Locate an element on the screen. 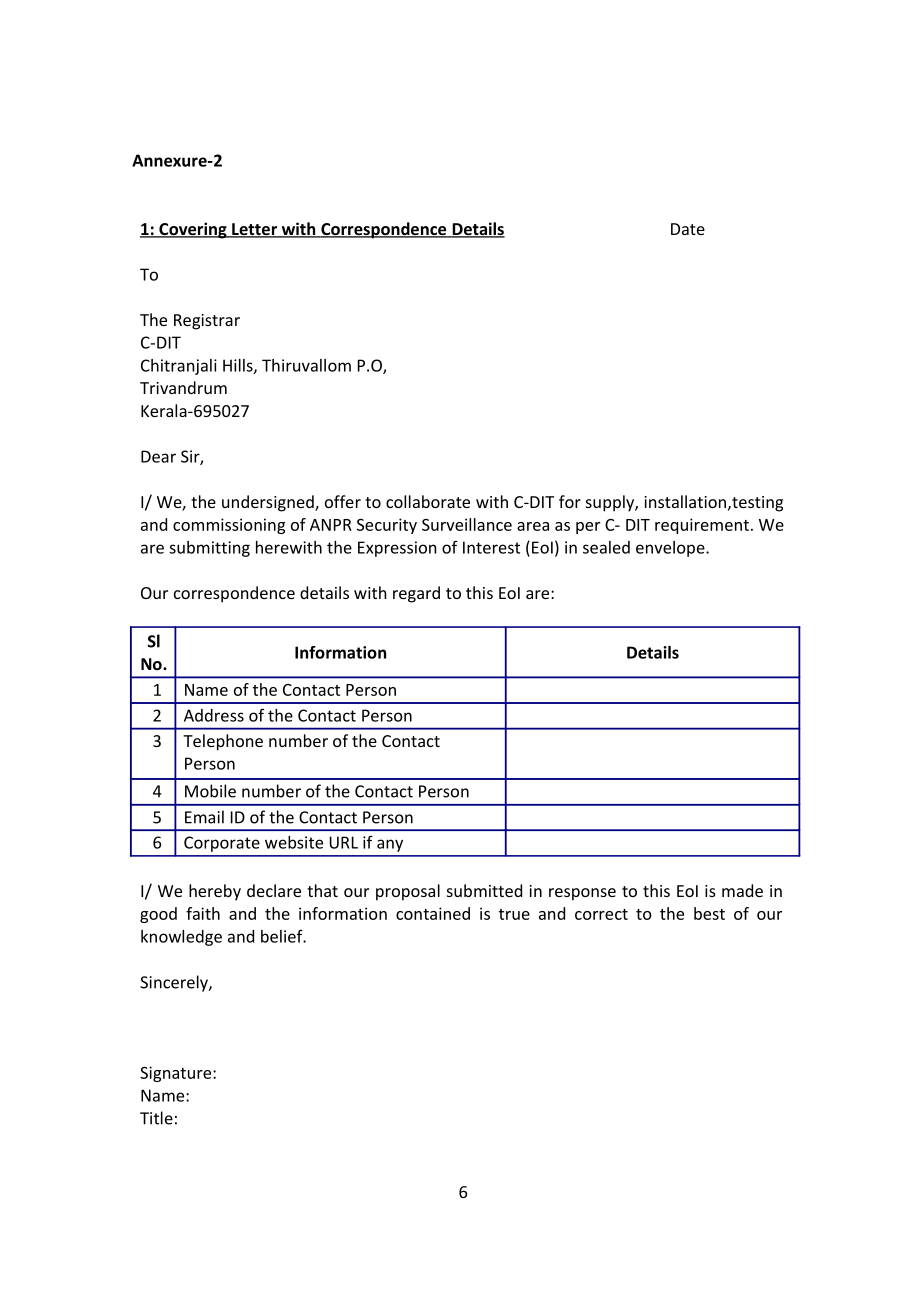 Image resolution: width=924 pixels, height=1308 pixels. contained is located at coordinates (433, 913).
